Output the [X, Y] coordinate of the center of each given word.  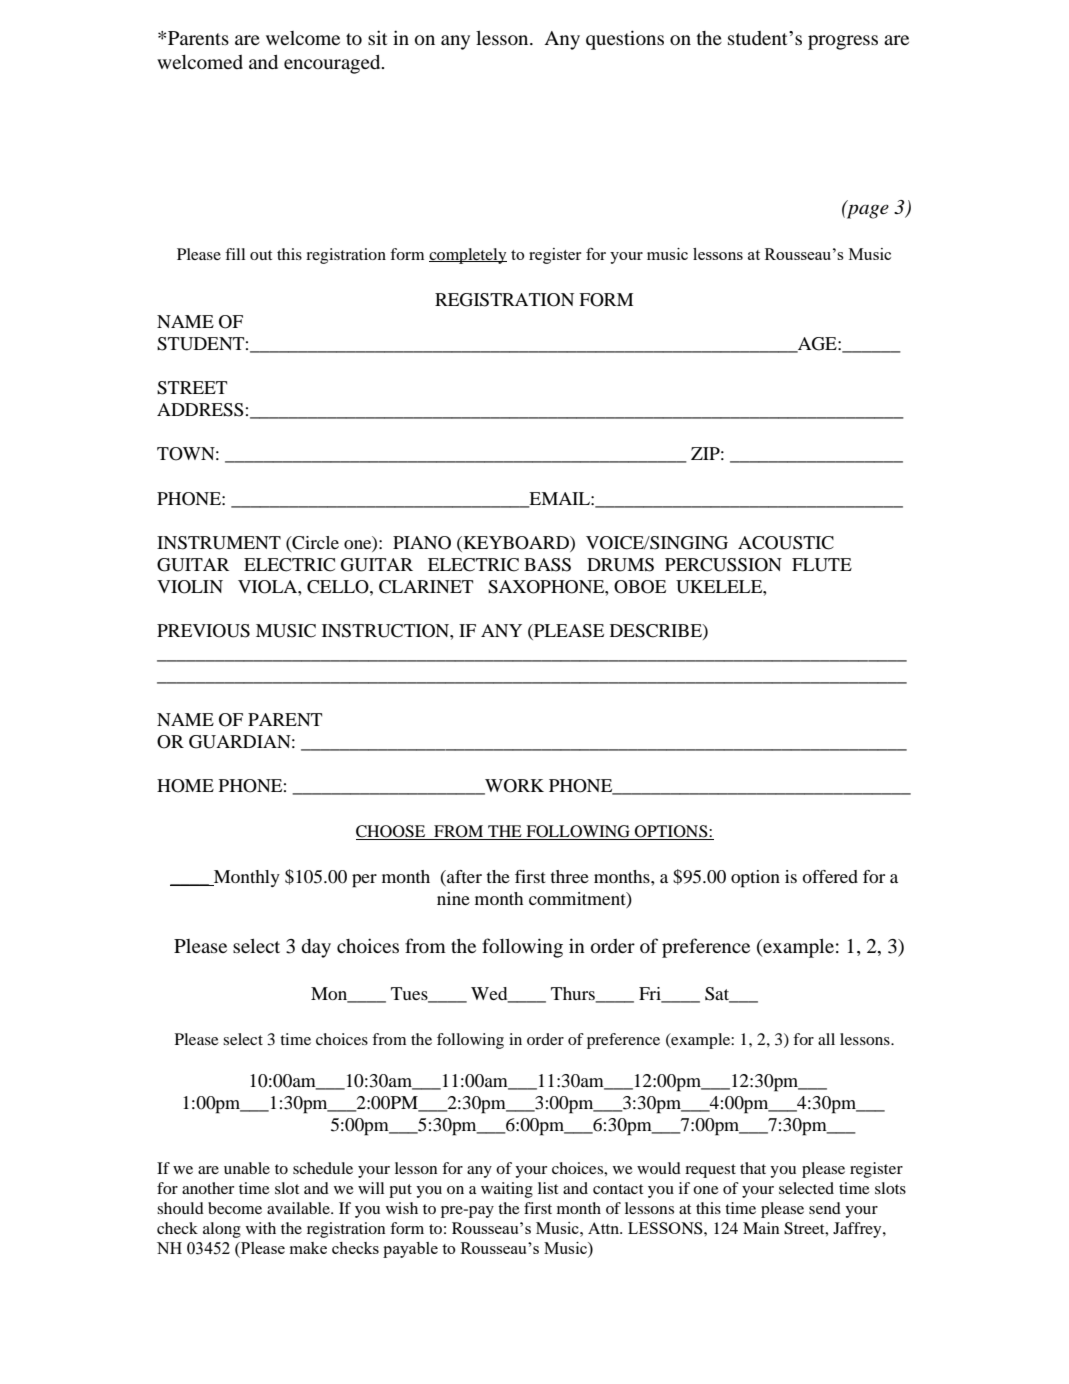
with [261, 1228]
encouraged [333, 64]
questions [625, 40]
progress [843, 42]
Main [761, 1228]
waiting [507, 1190]
